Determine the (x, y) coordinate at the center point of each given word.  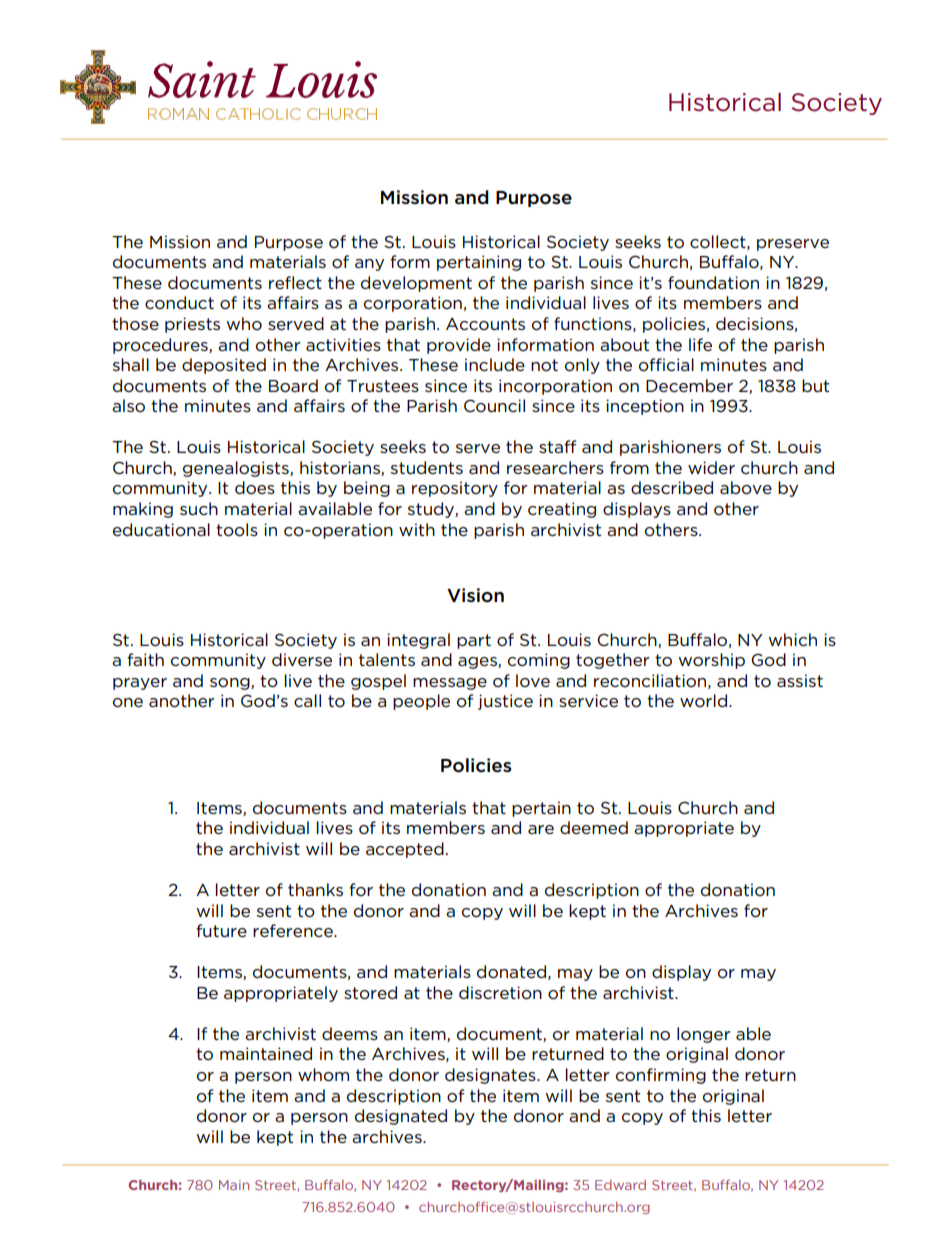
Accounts (485, 324)
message (450, 684)
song (231, 684)
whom (323, 1075)
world (703, 700)
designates (491, 1076)
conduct (179, 302)
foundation (713, 283)
